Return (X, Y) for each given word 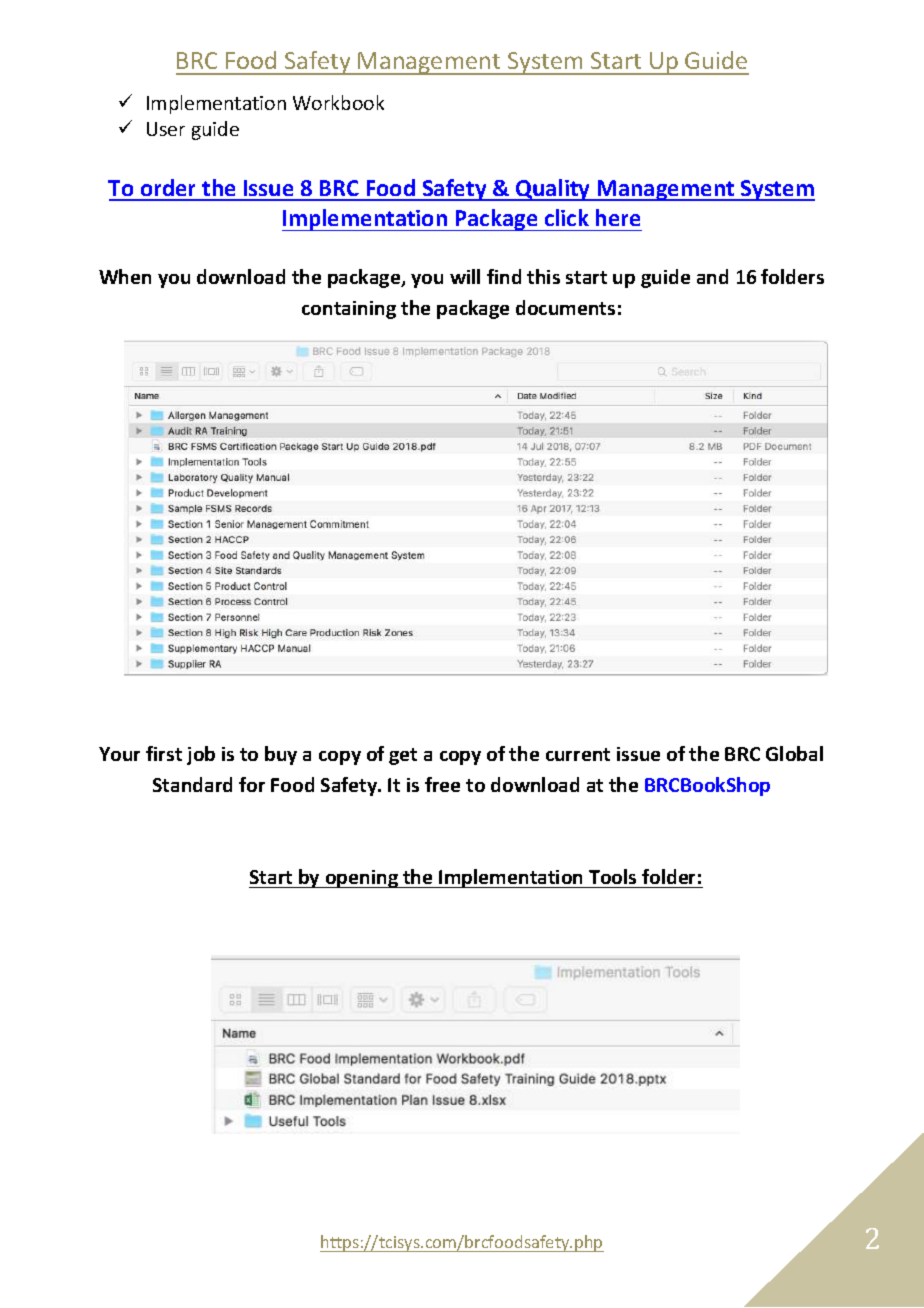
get (403, 756)
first (164, 753)
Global (794, 753)
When (125, 276)
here (618, 217)
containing (349, 310)
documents (565, 307)
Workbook (338, 102)
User (166, 129)
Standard (192, 784)
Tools (612, 876)
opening (361, 879)
